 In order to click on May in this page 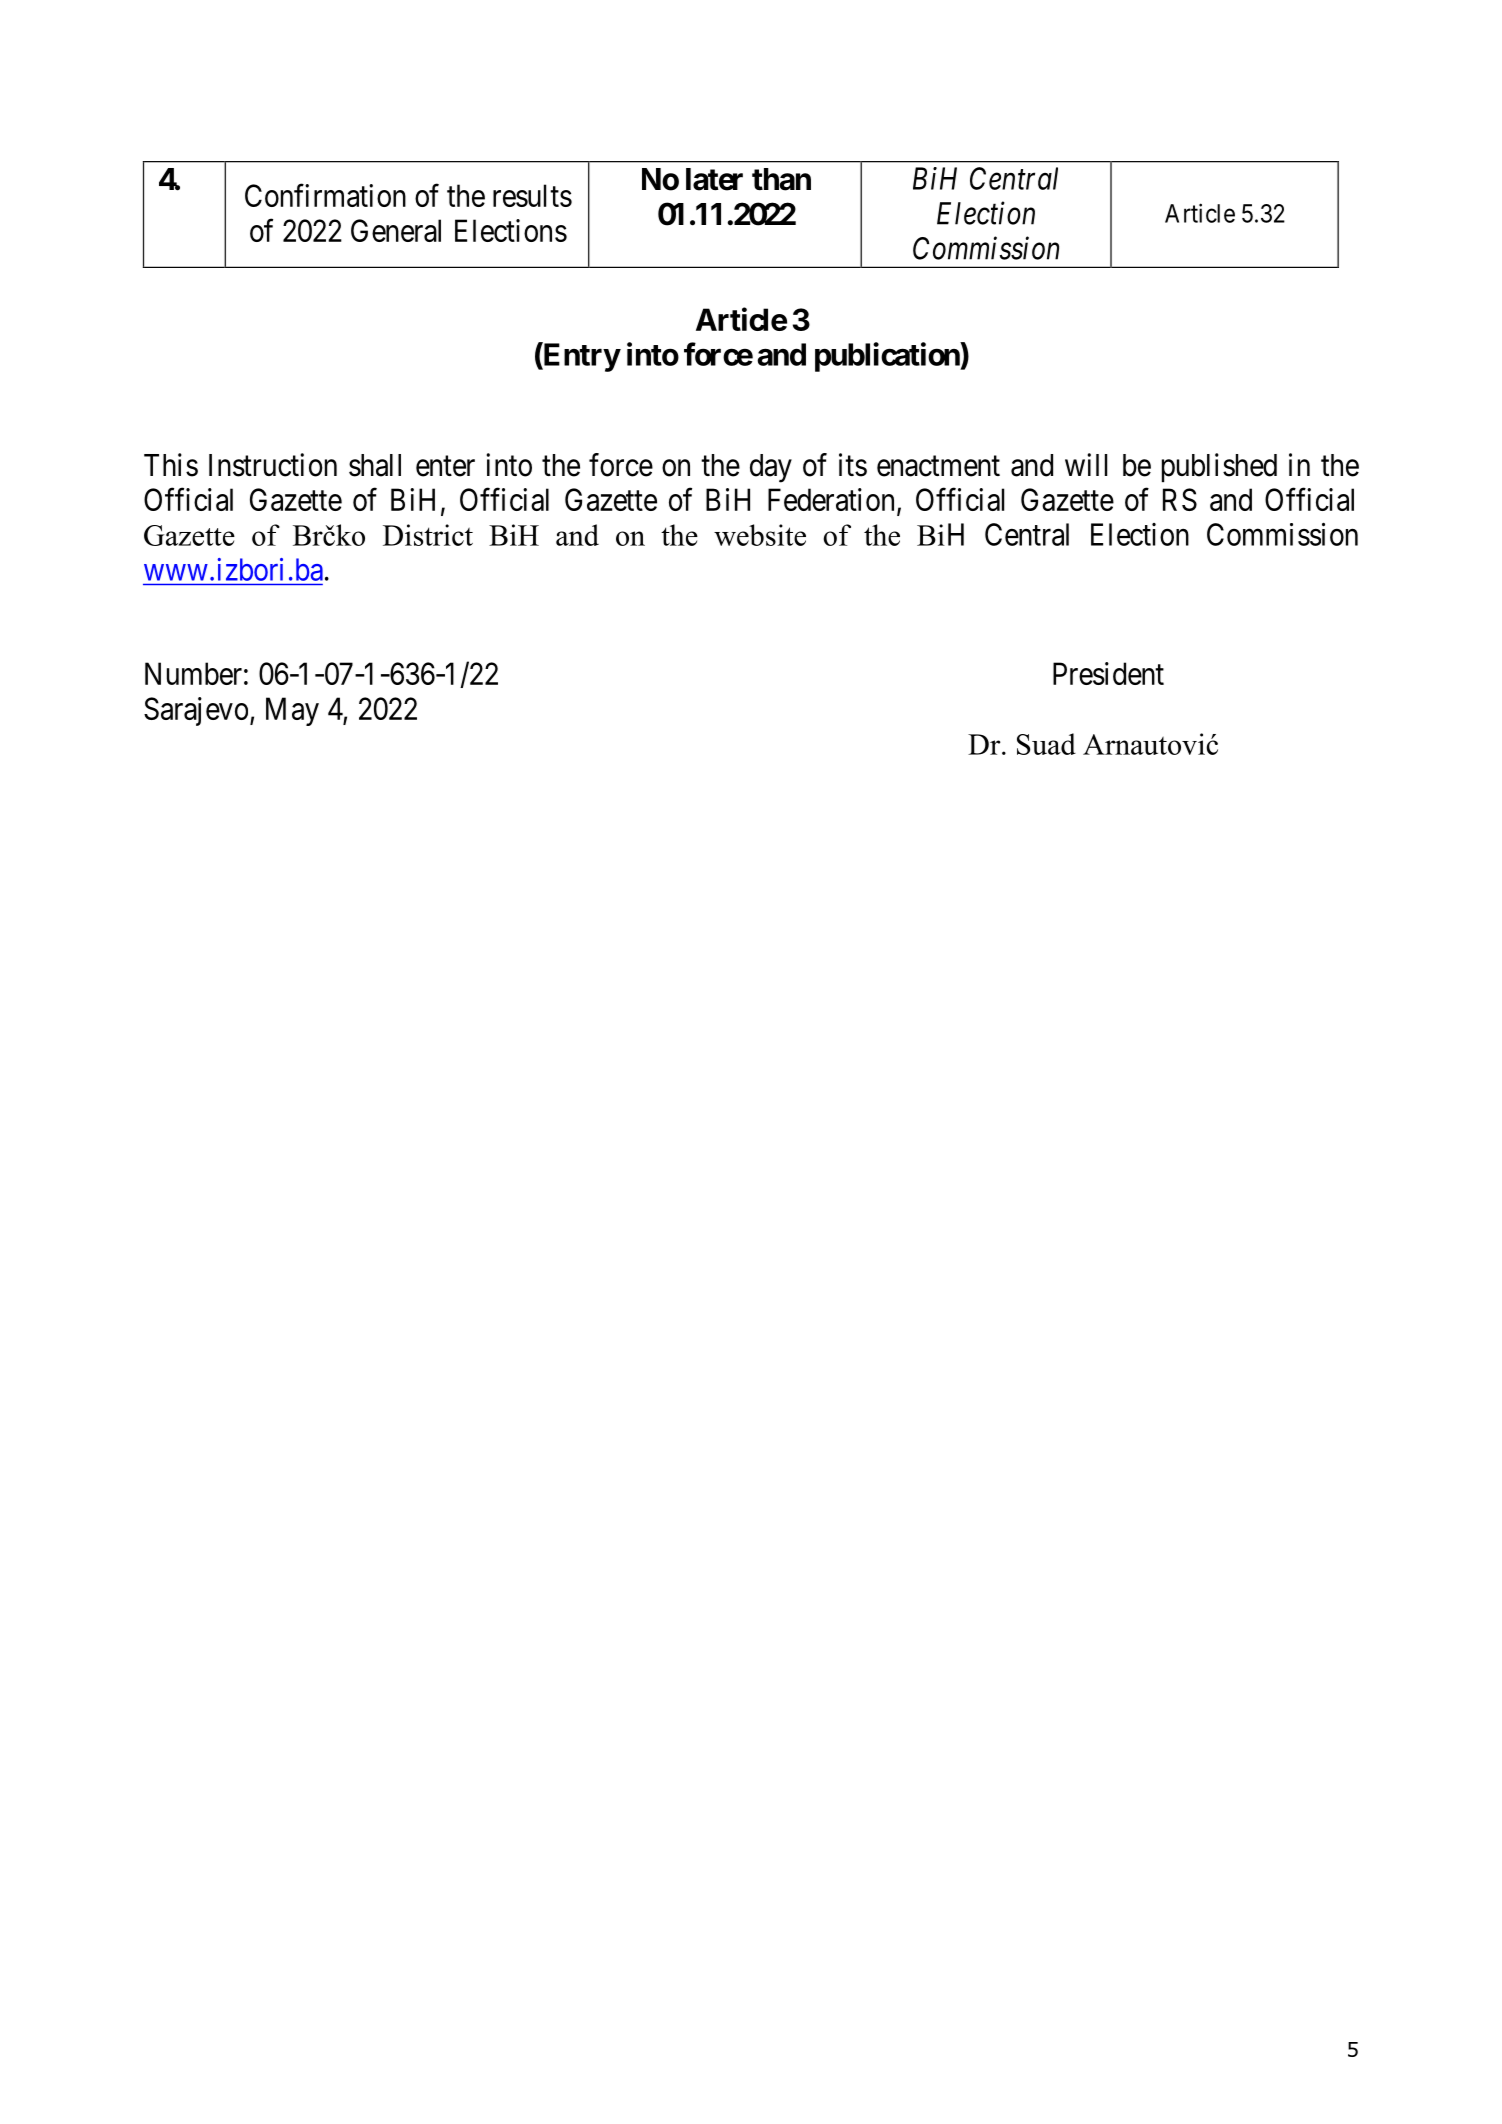, I will do `click(292, 711)`.
